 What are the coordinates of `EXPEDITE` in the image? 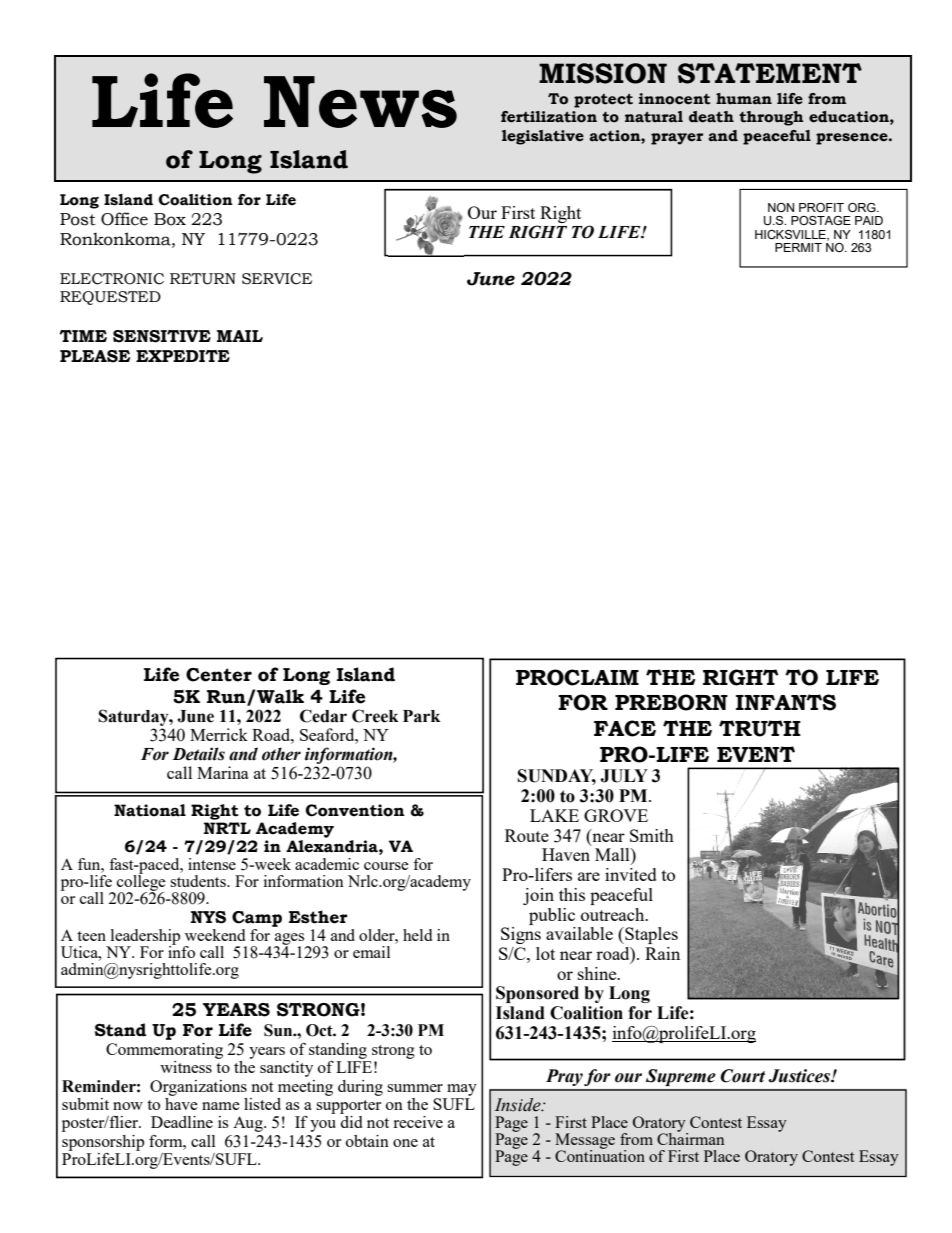 It's located at (183, 356).
